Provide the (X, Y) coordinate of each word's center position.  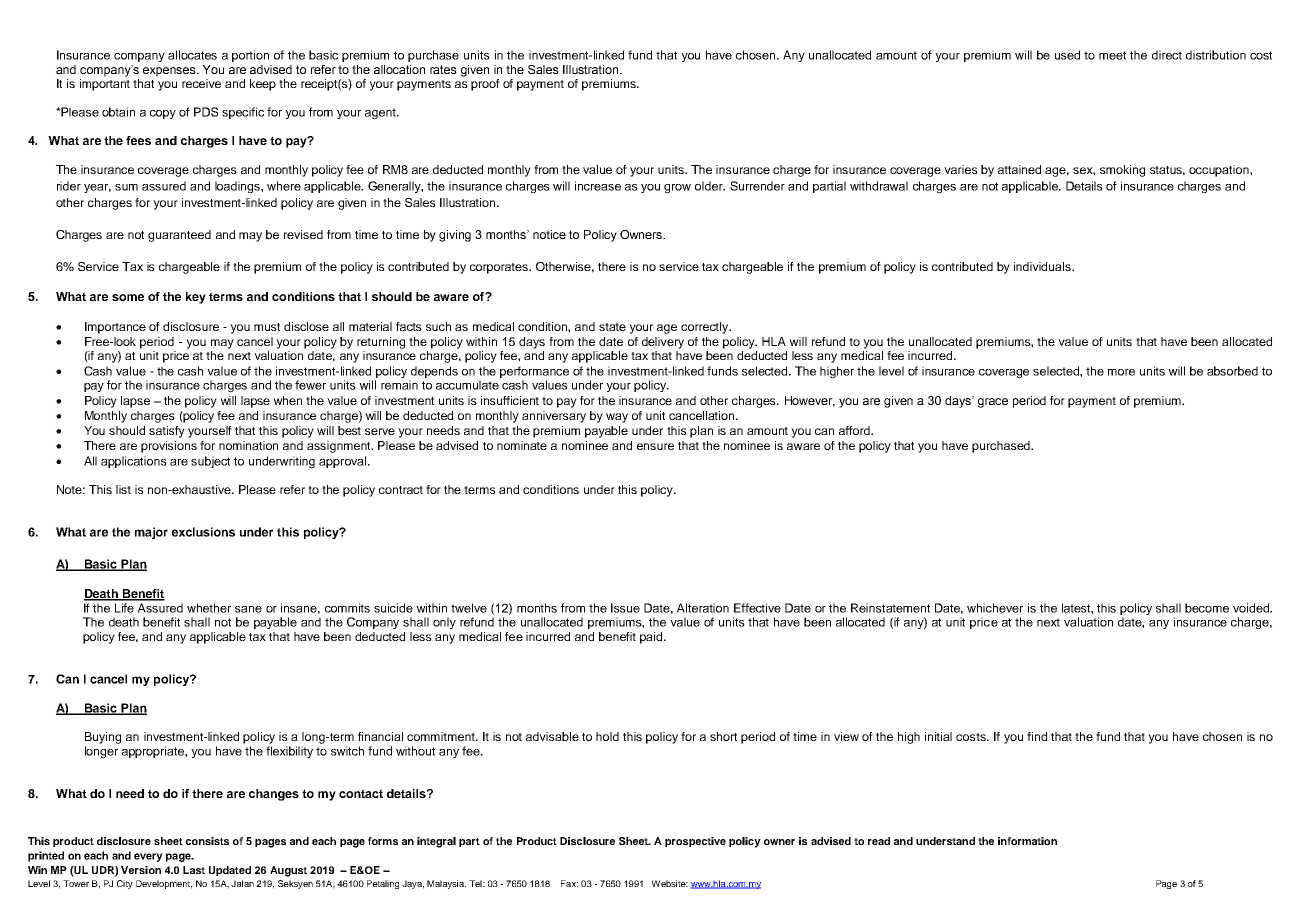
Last (194, 870)
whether (209, 608)
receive (201, 83)
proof (485, 85)
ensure (655, 446)
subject (210, 462)
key (196, 298)
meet (1112, 55)
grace (993, 403)
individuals (1043, 266)
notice (549, 234)
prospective (695, 842)
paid (652, 638)
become (1207, 608)
